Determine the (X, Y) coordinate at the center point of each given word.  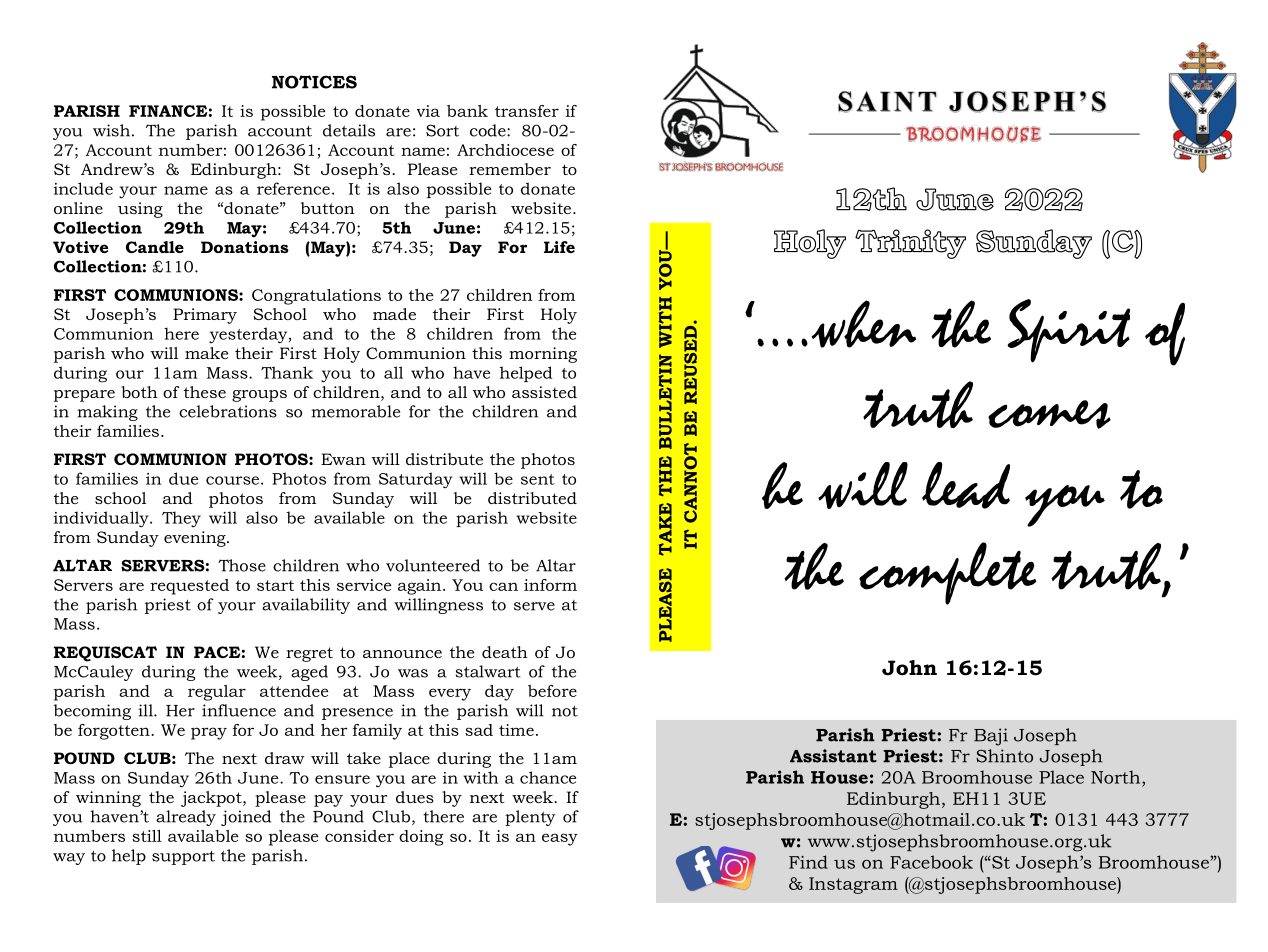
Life (559, 247)
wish (111, 130)
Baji (991, 737)
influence (239, 710)
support (183, 858)
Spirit (1068, 331)
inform (550, 585)
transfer (527, 111)
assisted (544, 392)
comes (1049, 414)
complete (948, 573)
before (552, 691)
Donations (245, 247)
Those (242, 565)
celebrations (228, 411)
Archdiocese (505, 150)
